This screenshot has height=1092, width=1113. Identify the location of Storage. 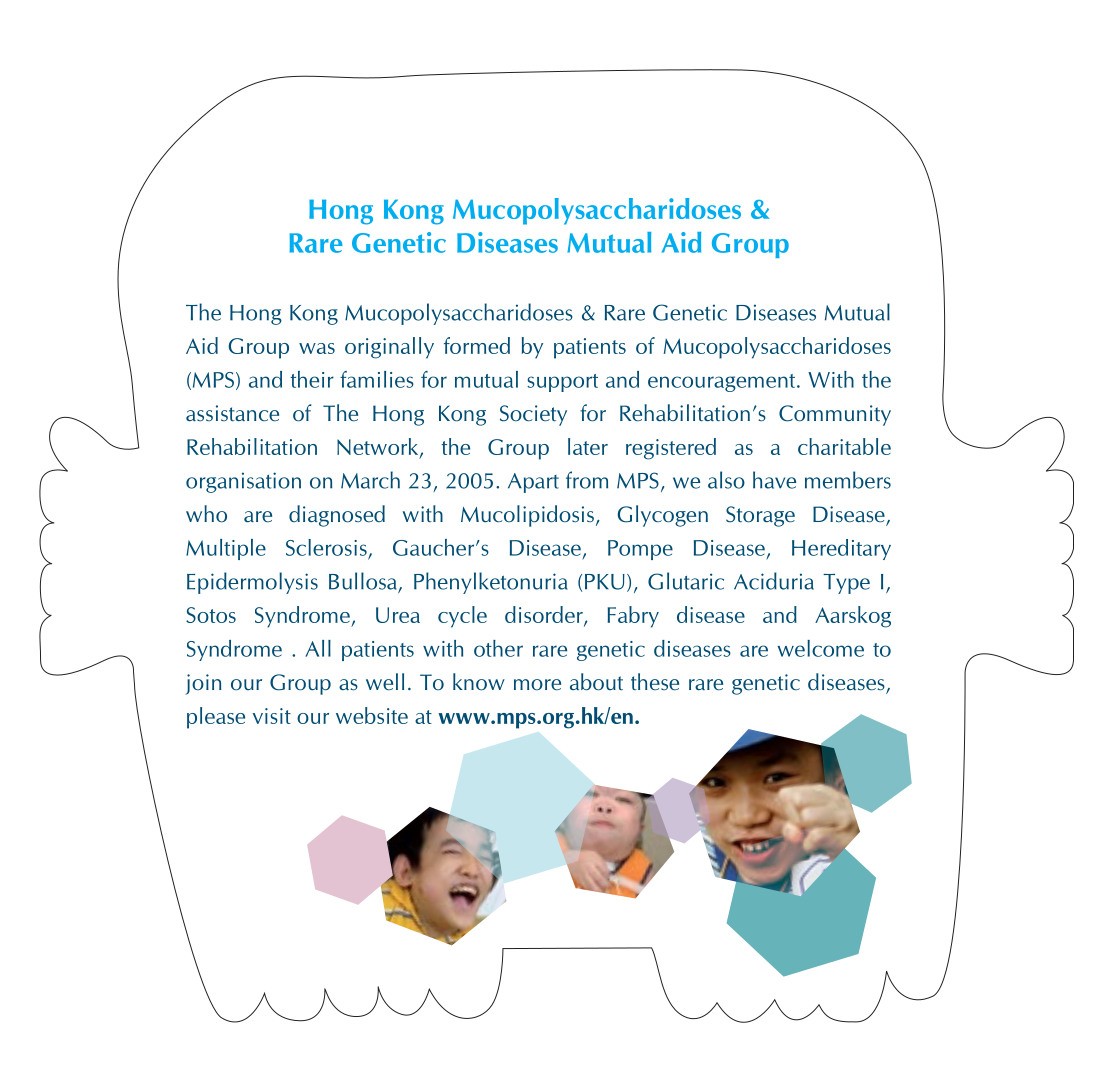
(760, 516).
